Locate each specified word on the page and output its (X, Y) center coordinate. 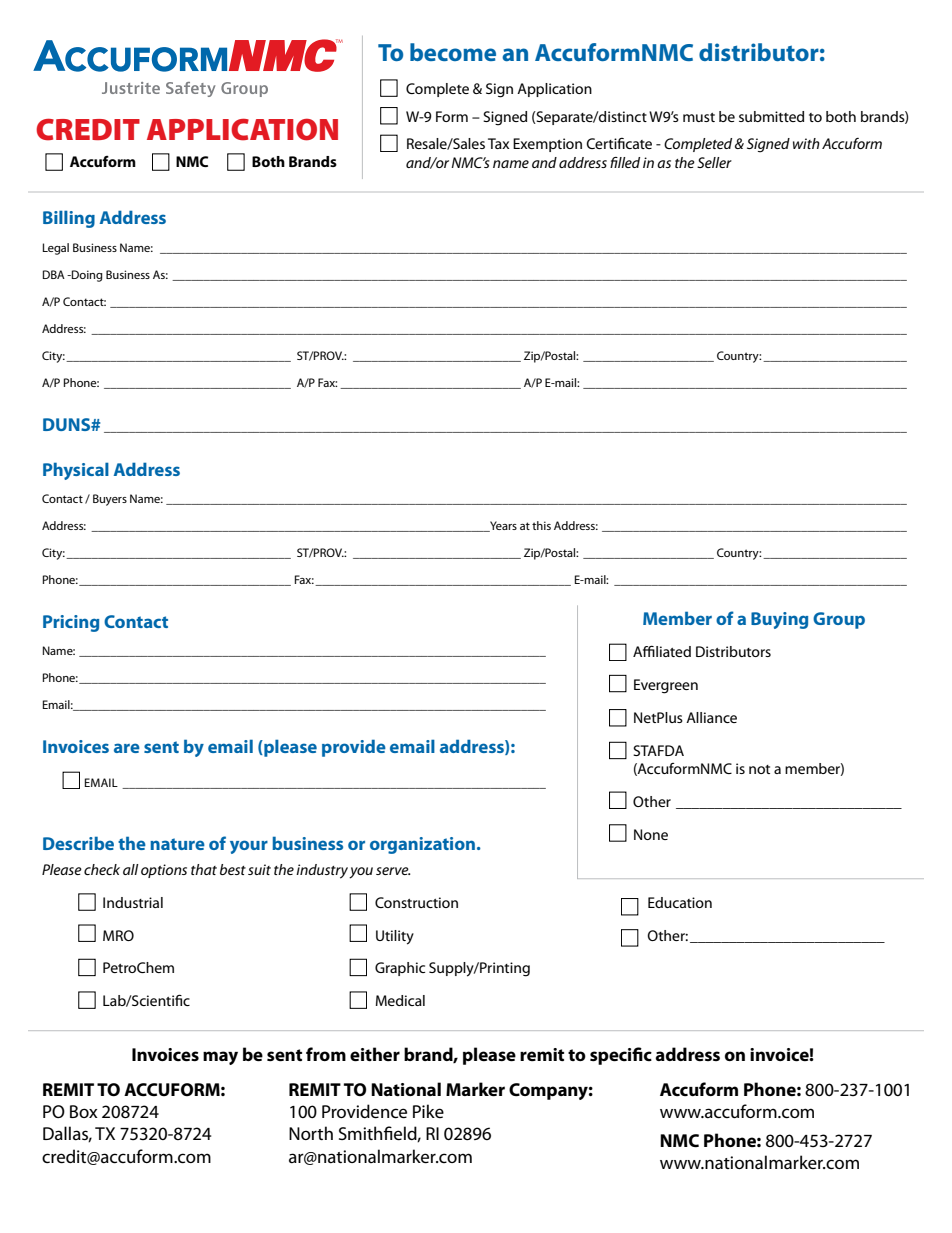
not (759, 769)
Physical (76, 471)
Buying (779, 620)
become (453, 52)
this (541, 525)
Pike (428, 1111)
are (127, 748)
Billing (69, 219)
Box (84, 1111)
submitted (771, 116)
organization (422, 845)
